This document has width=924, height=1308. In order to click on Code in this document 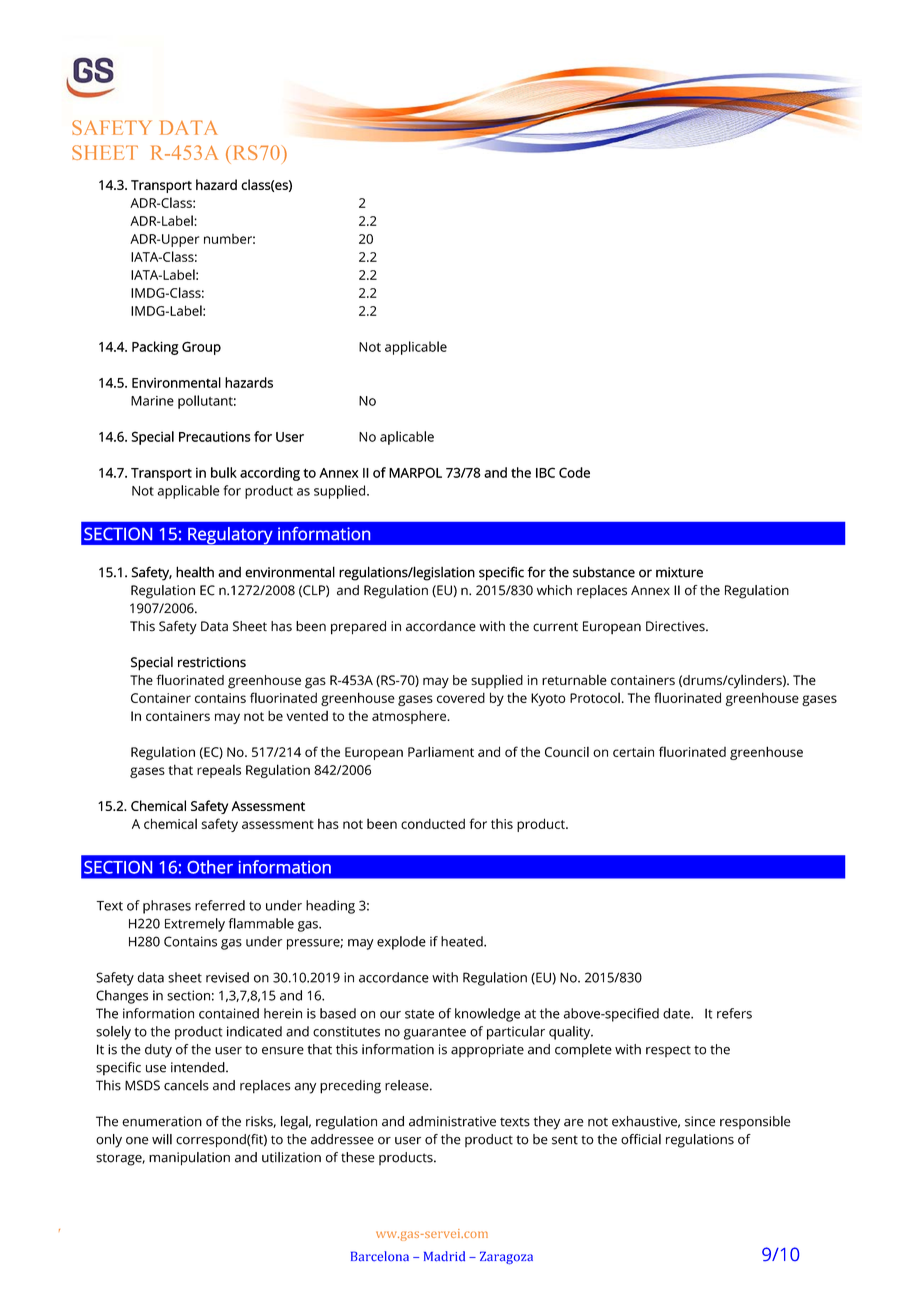, I will do `click(574, 472)`.
